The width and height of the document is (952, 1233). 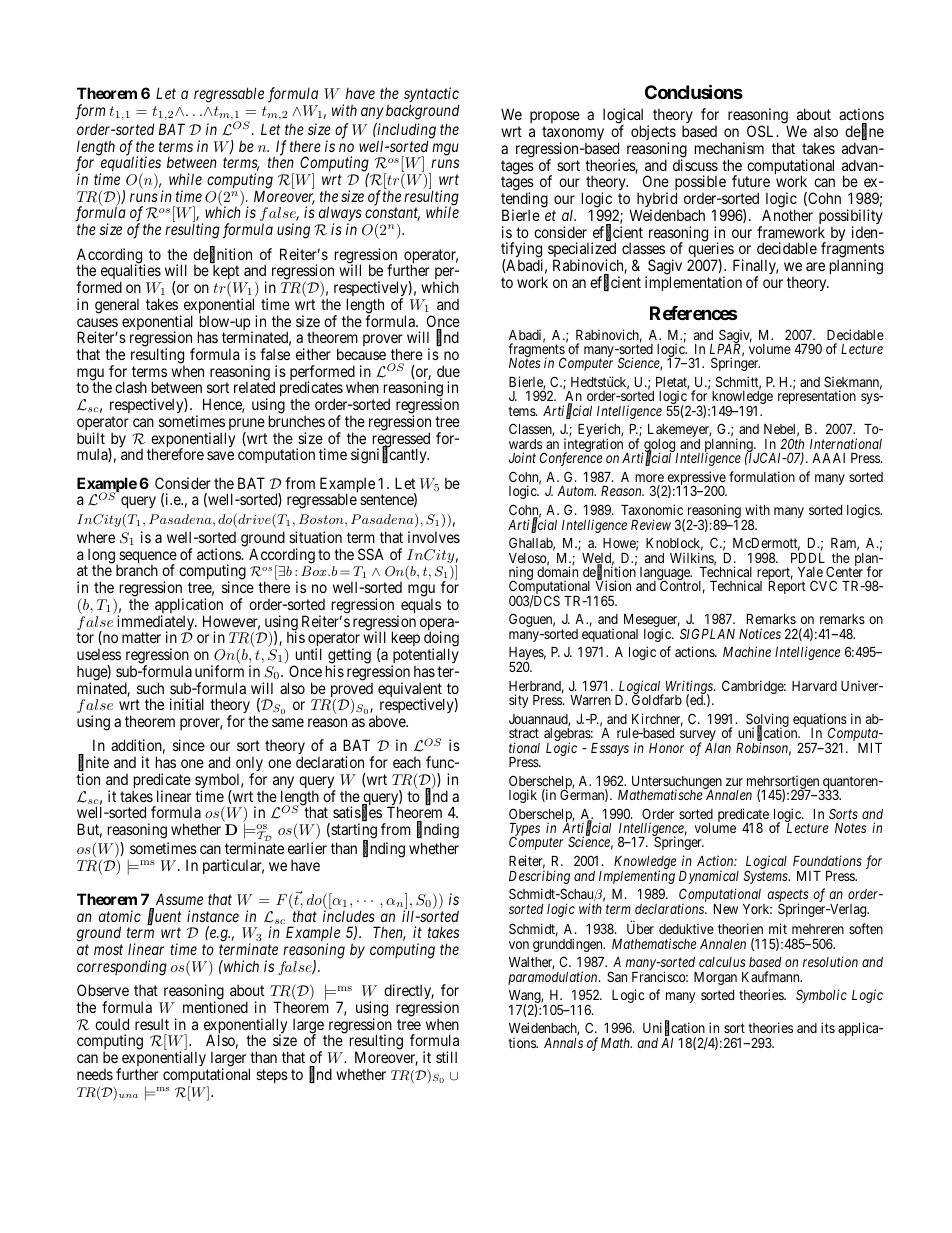 I want to click on branch, so click(x=137, y=570).
